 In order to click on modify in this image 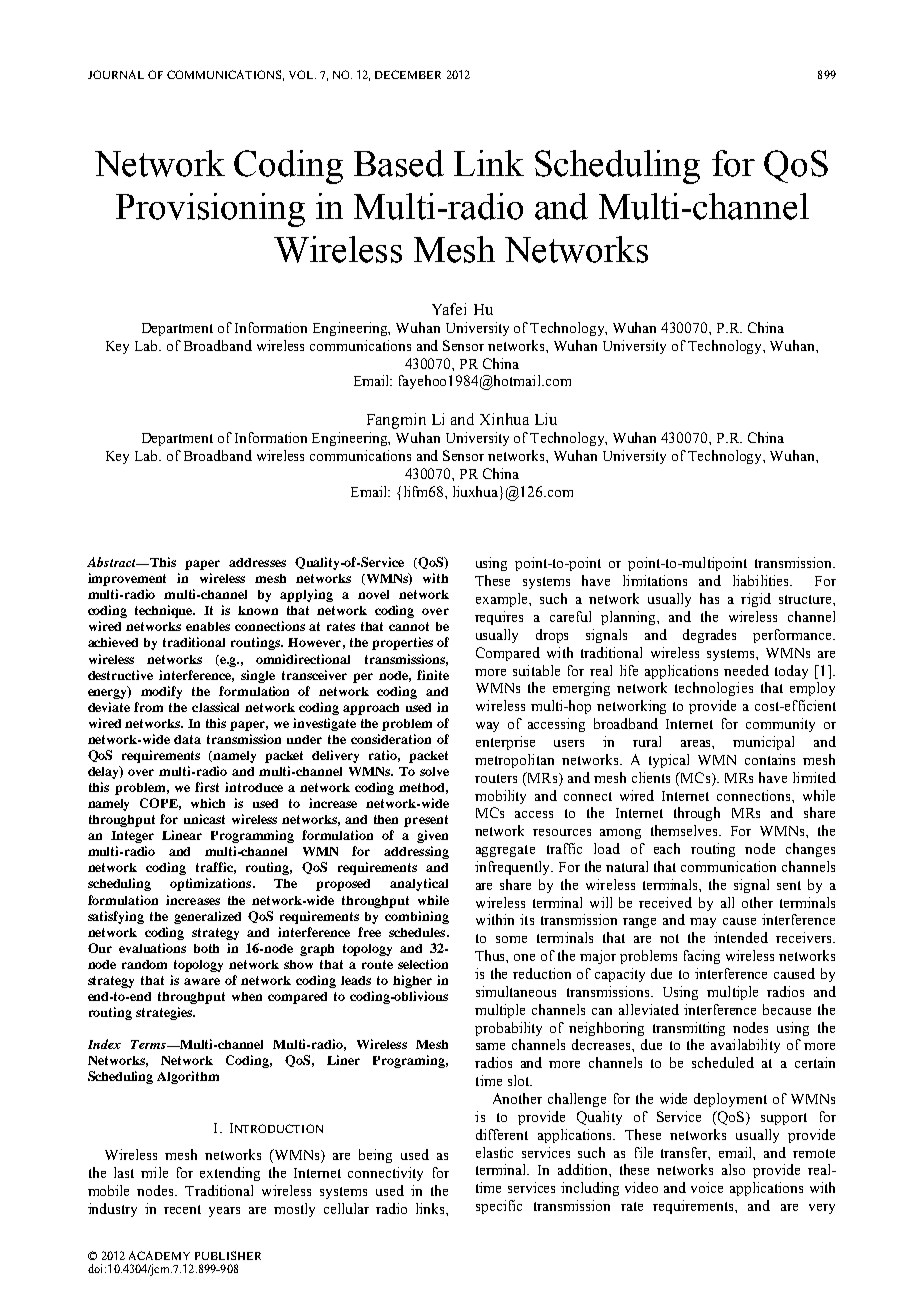, I will do `click(161, 692)`.
